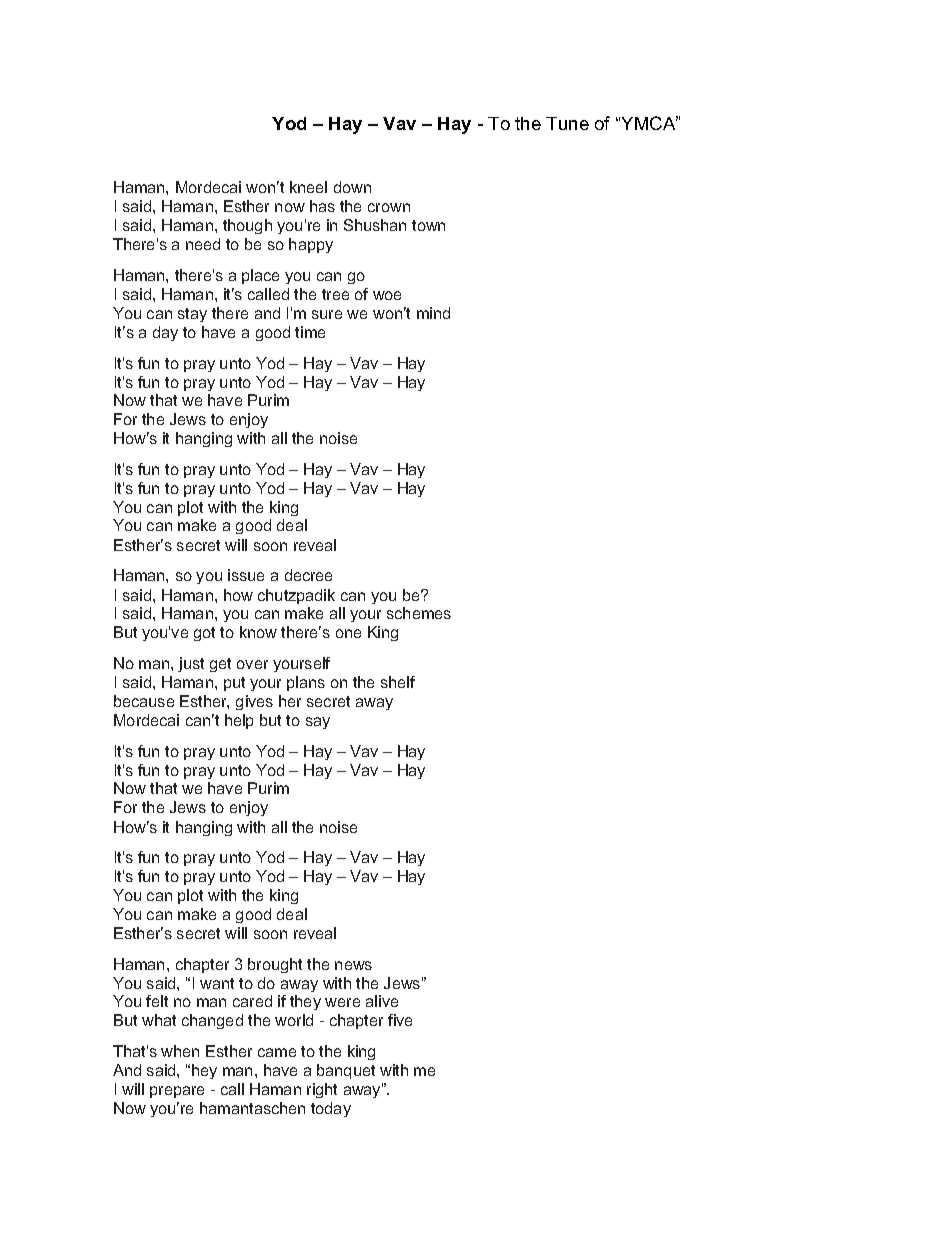 The image size is (952, 1233). Describe the element at coordinates (246, 575) in the screenshot. I see `issue` at that location.
